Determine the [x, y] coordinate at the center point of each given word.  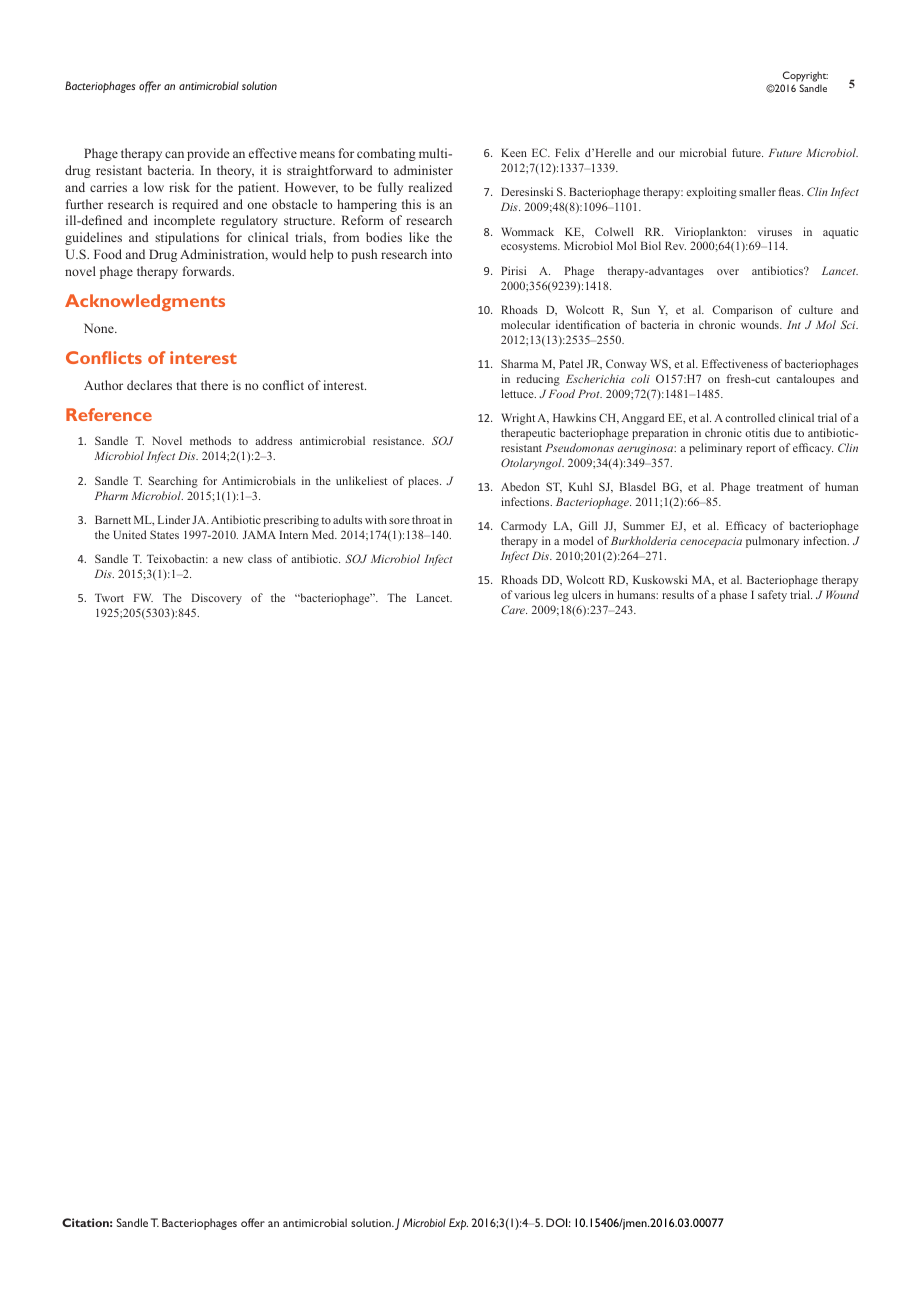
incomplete [184, 221]
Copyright [805, 76]
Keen [514, 152]
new [233, 560]
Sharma [519, 363]
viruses [775, 231]
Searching [173, 482]
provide [208, 154]
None [100, 328]
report [761, 450]
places [424, 482]
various [532, 594]
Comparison [742, 311]
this [411, 204]
